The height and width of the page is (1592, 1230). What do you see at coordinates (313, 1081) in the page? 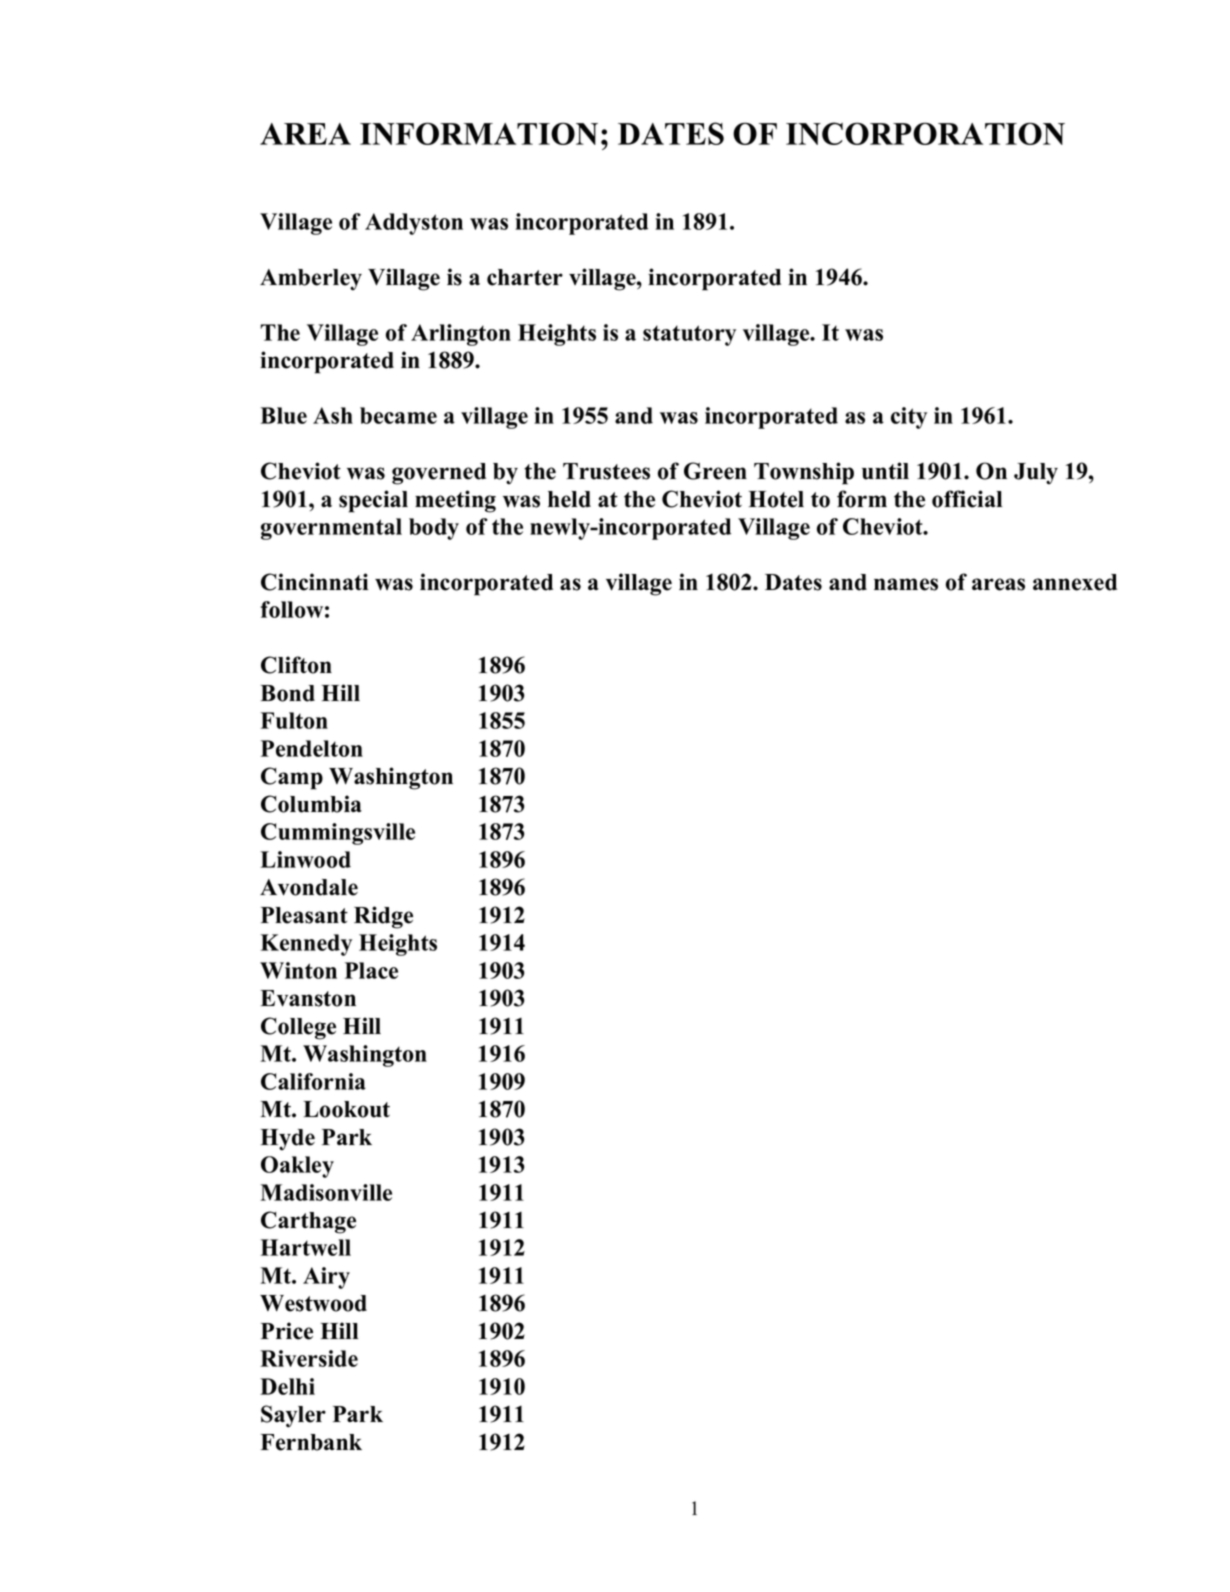
I see `California` at bounding box center [313, 1081].
